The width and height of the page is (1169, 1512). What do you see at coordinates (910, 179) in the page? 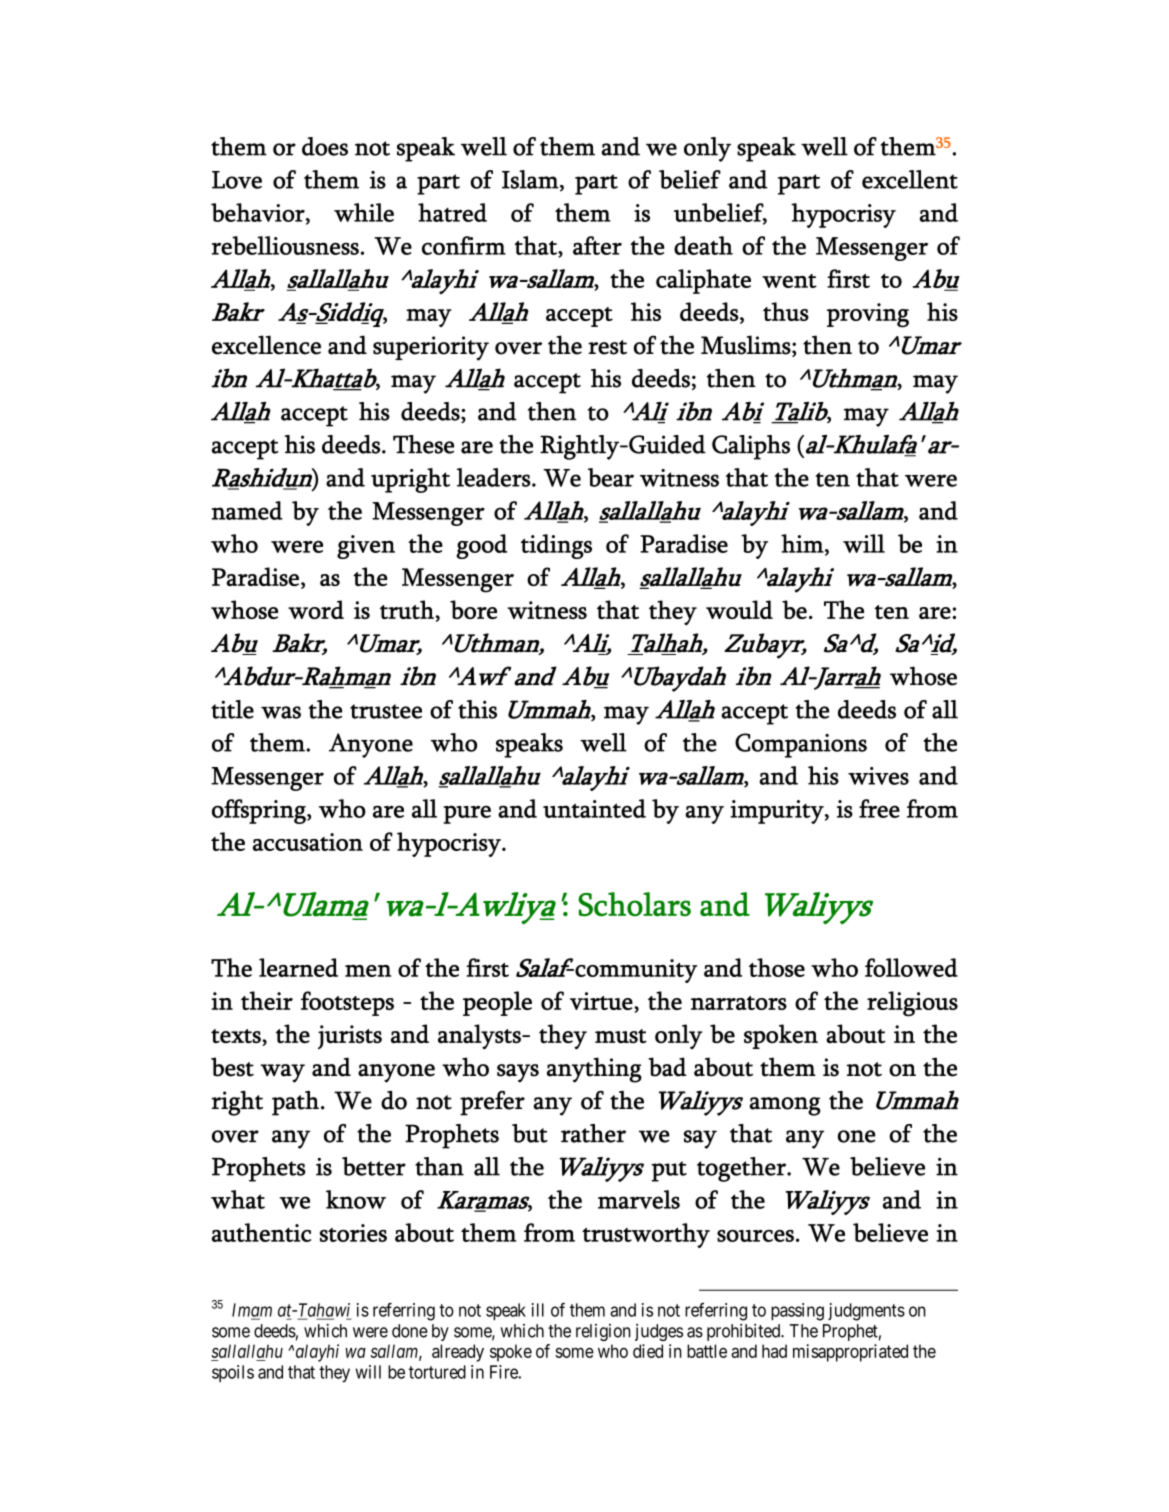
I see `excellent` at bounding box center [910, 179].
